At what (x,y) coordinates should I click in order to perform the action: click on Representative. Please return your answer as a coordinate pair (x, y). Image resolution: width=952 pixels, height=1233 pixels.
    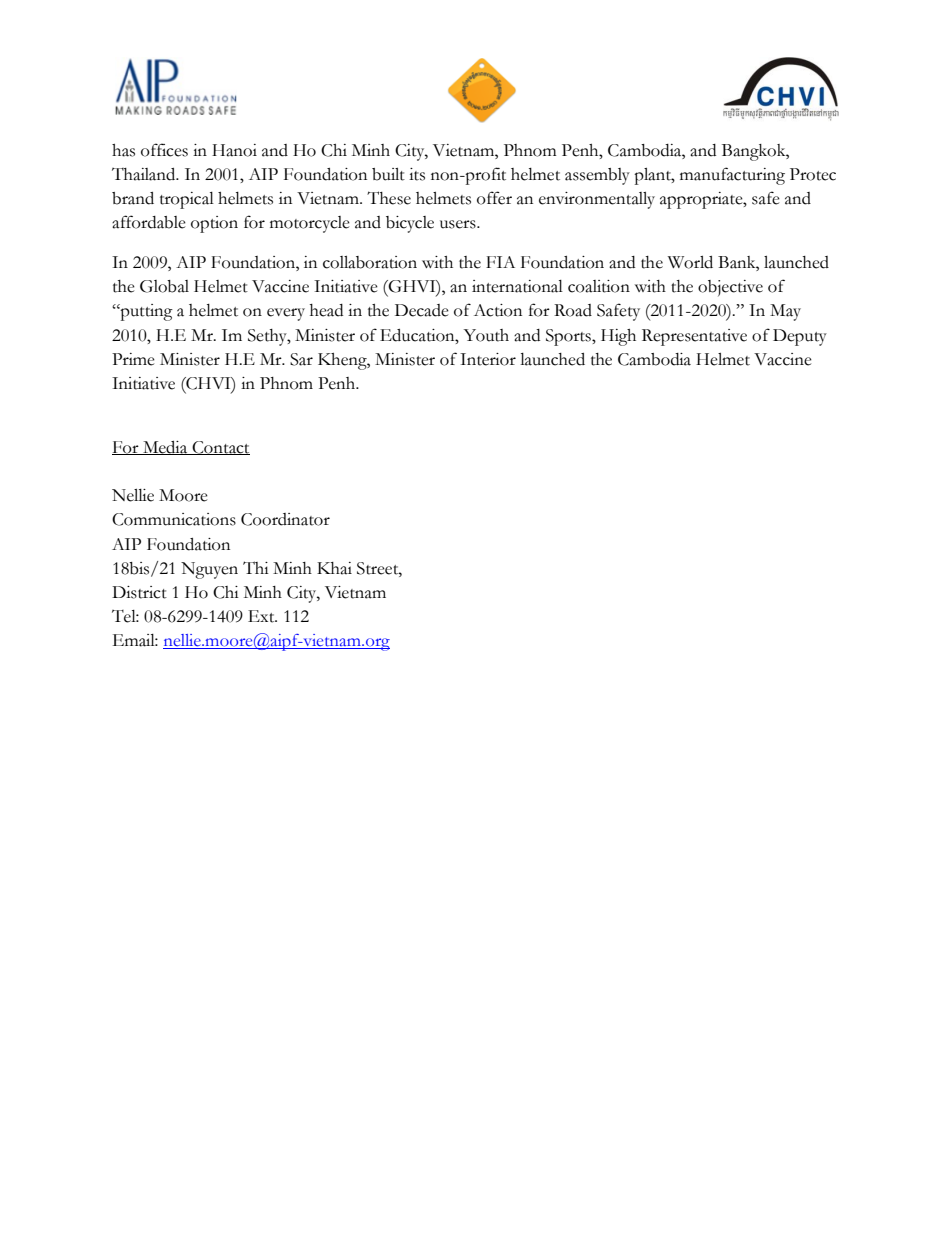
    Looking at the image, I should click on (694, 337).
